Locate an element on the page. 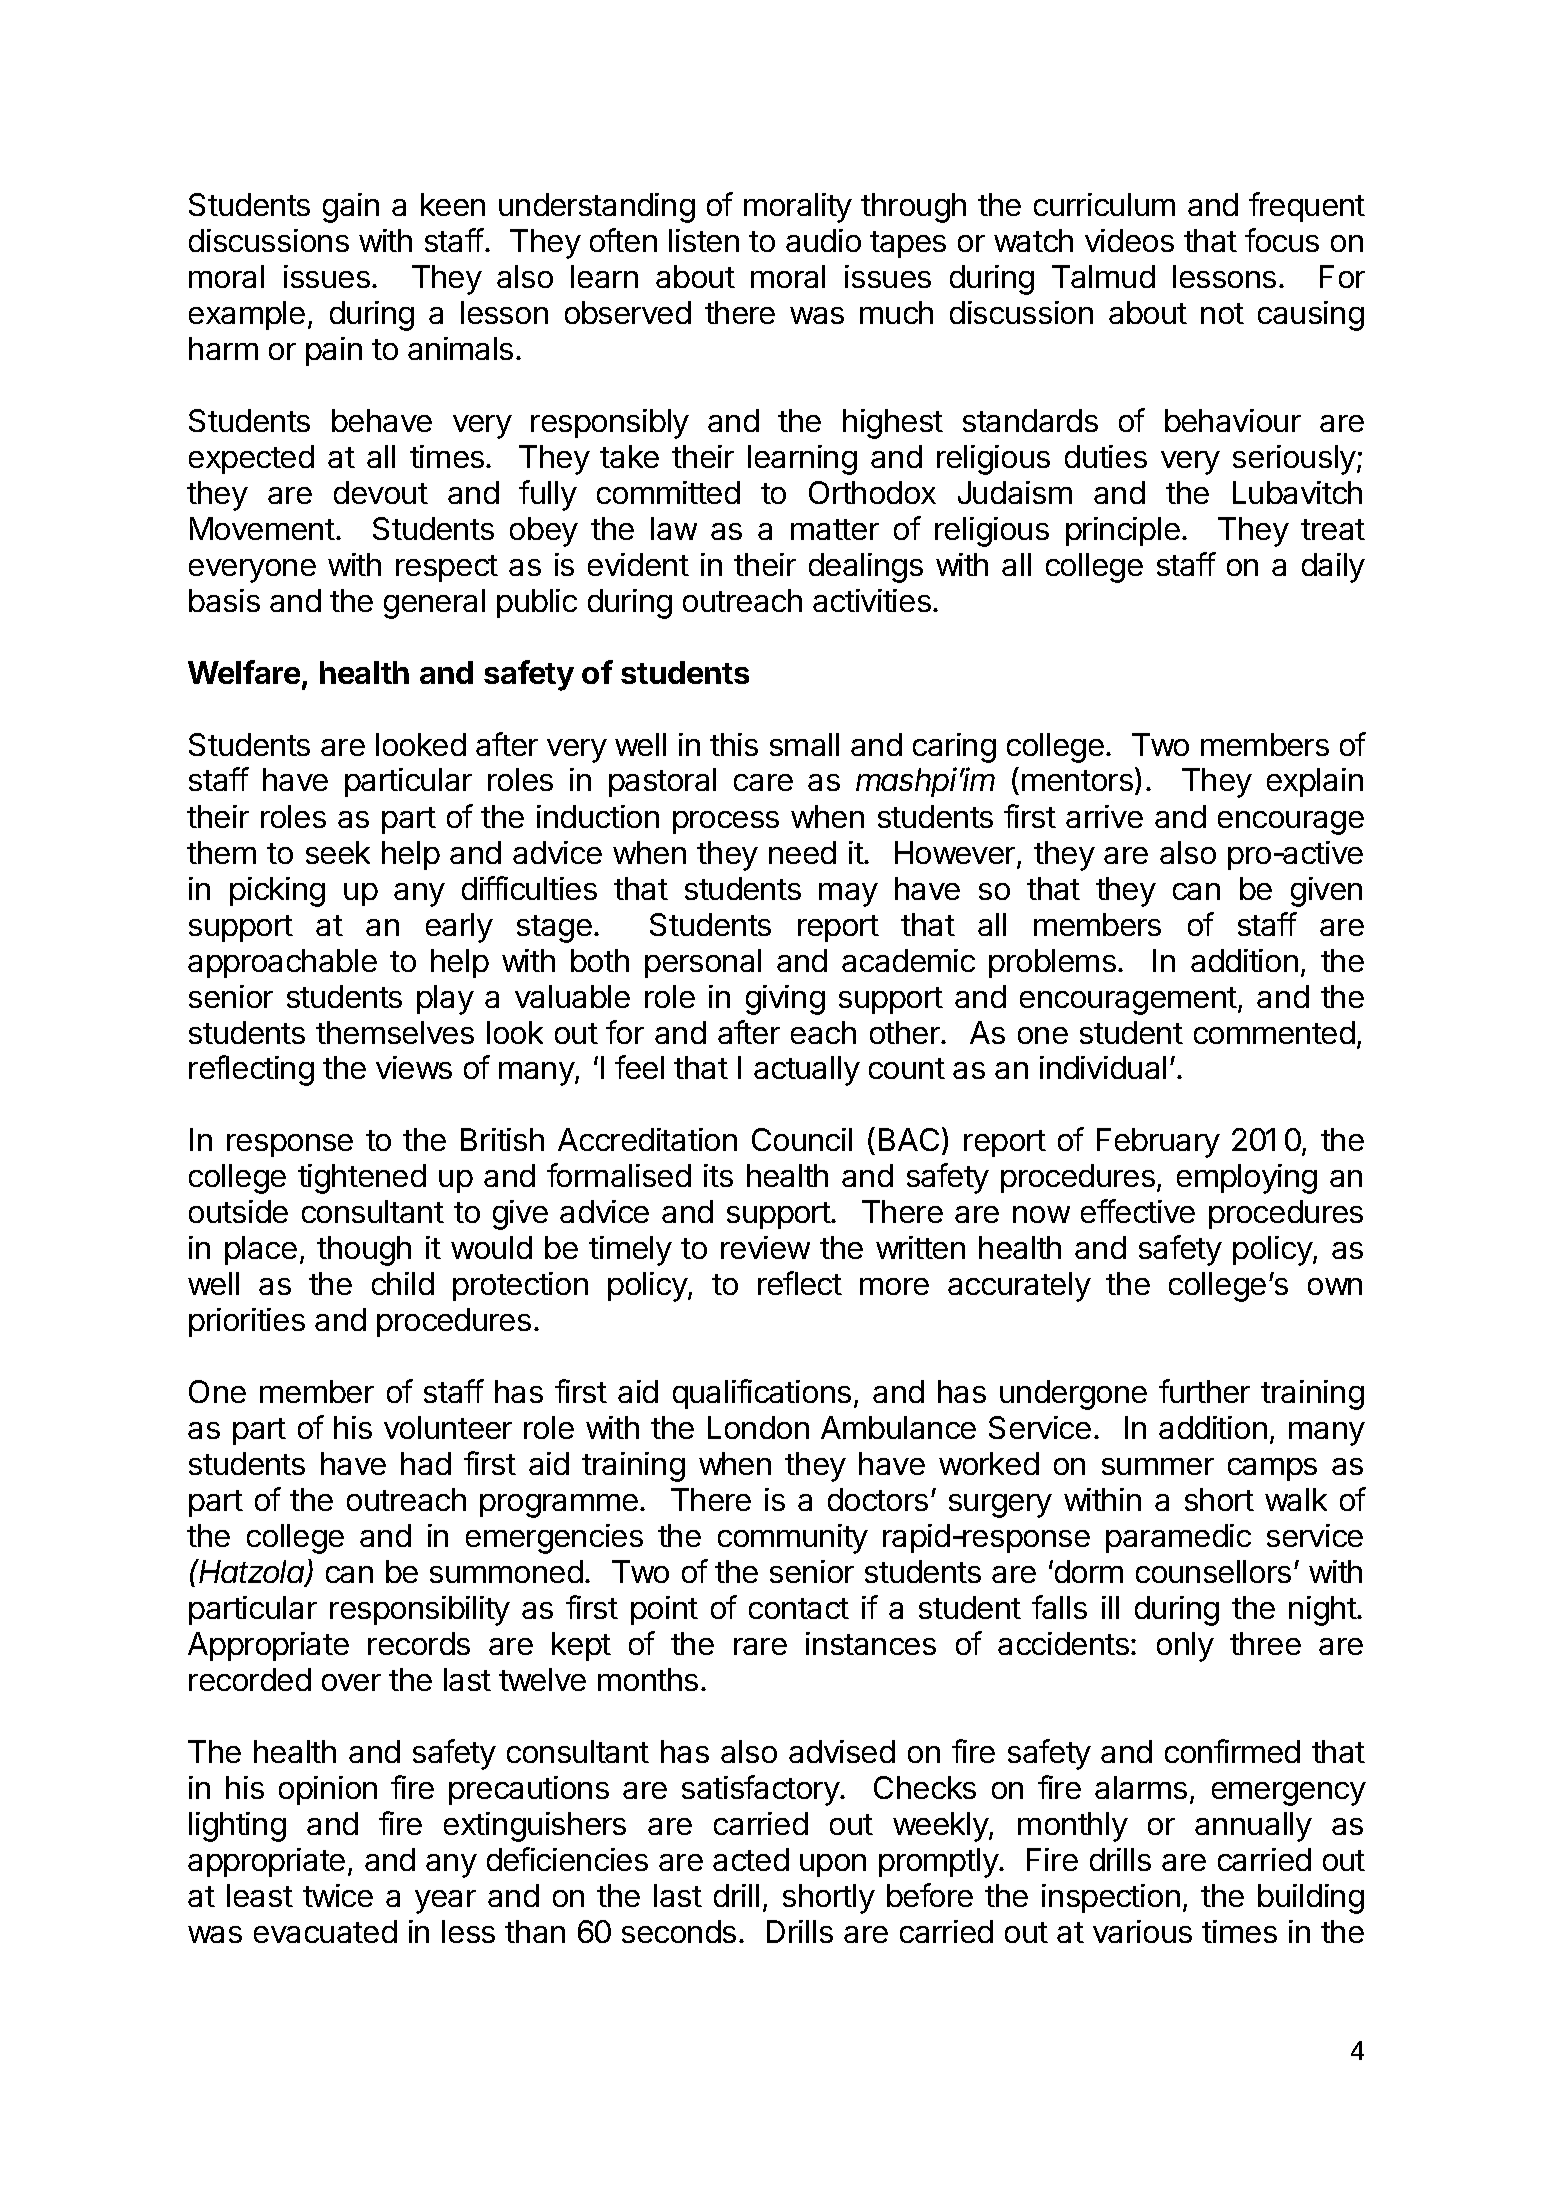  audio is located at coordinates (823, 240).
